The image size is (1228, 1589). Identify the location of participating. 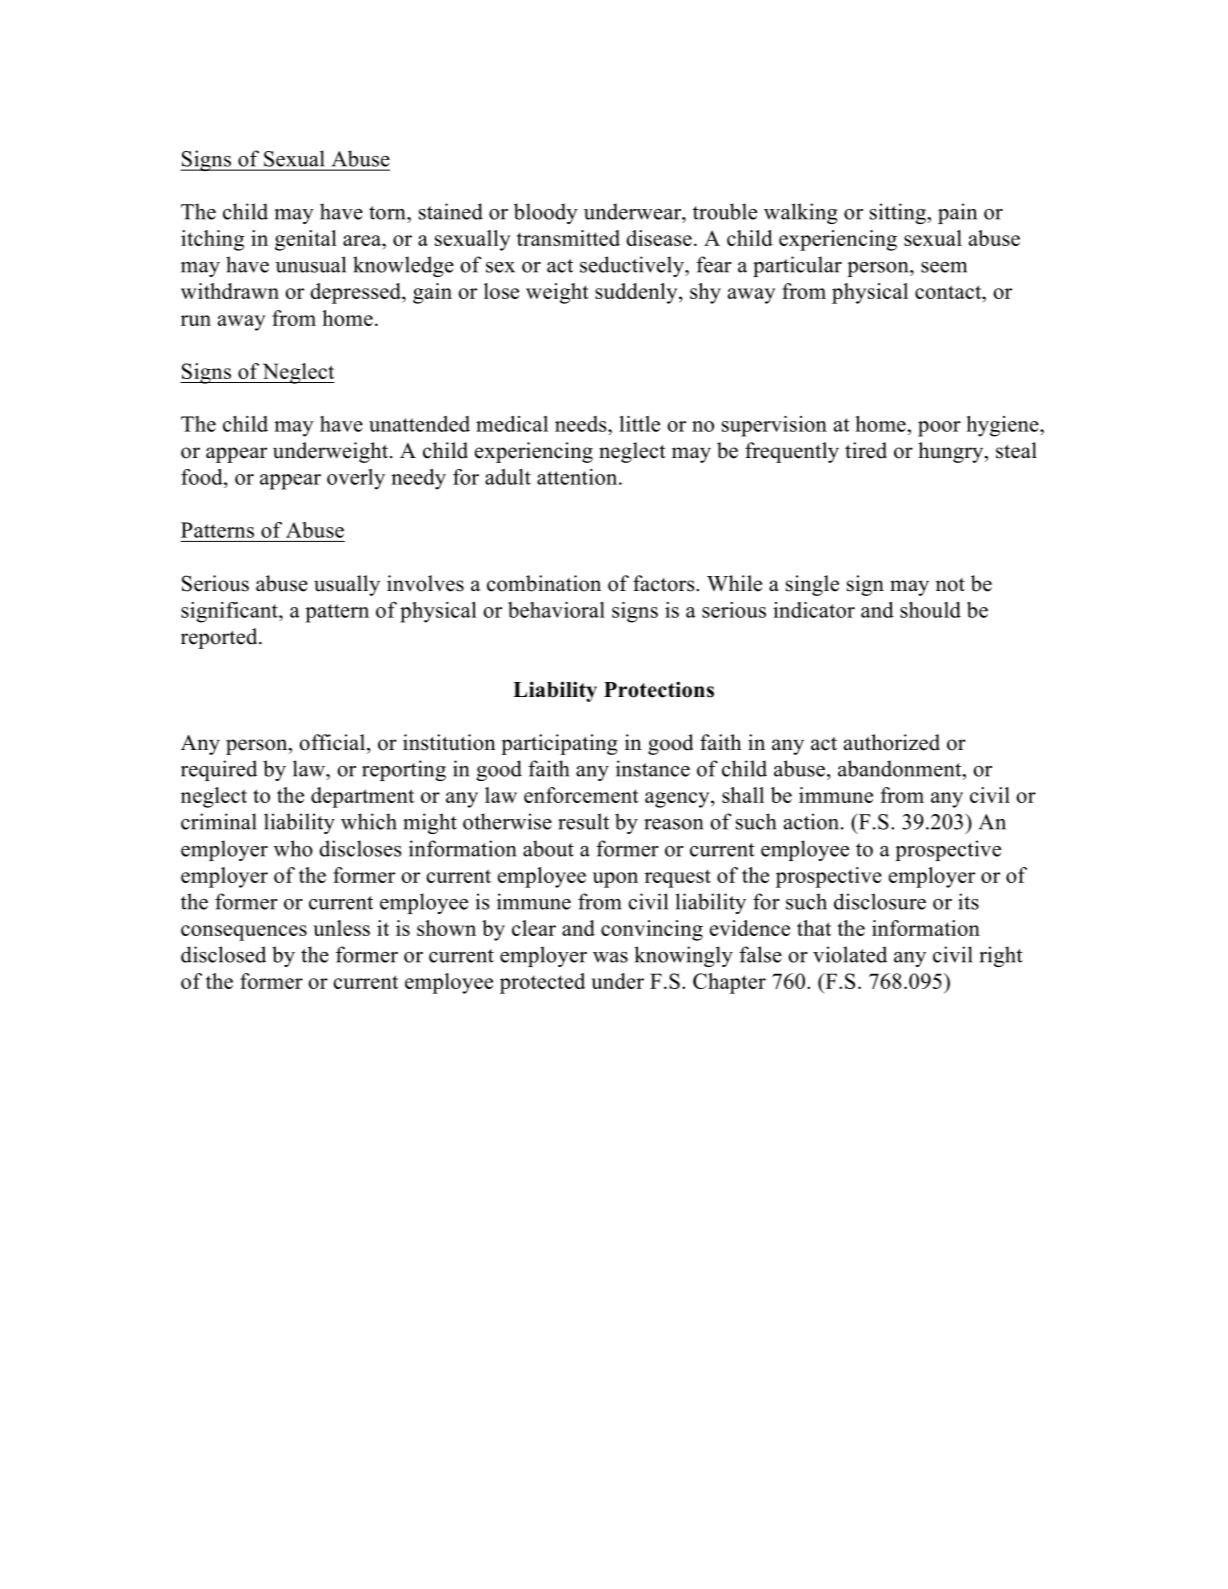
(559, 744).
